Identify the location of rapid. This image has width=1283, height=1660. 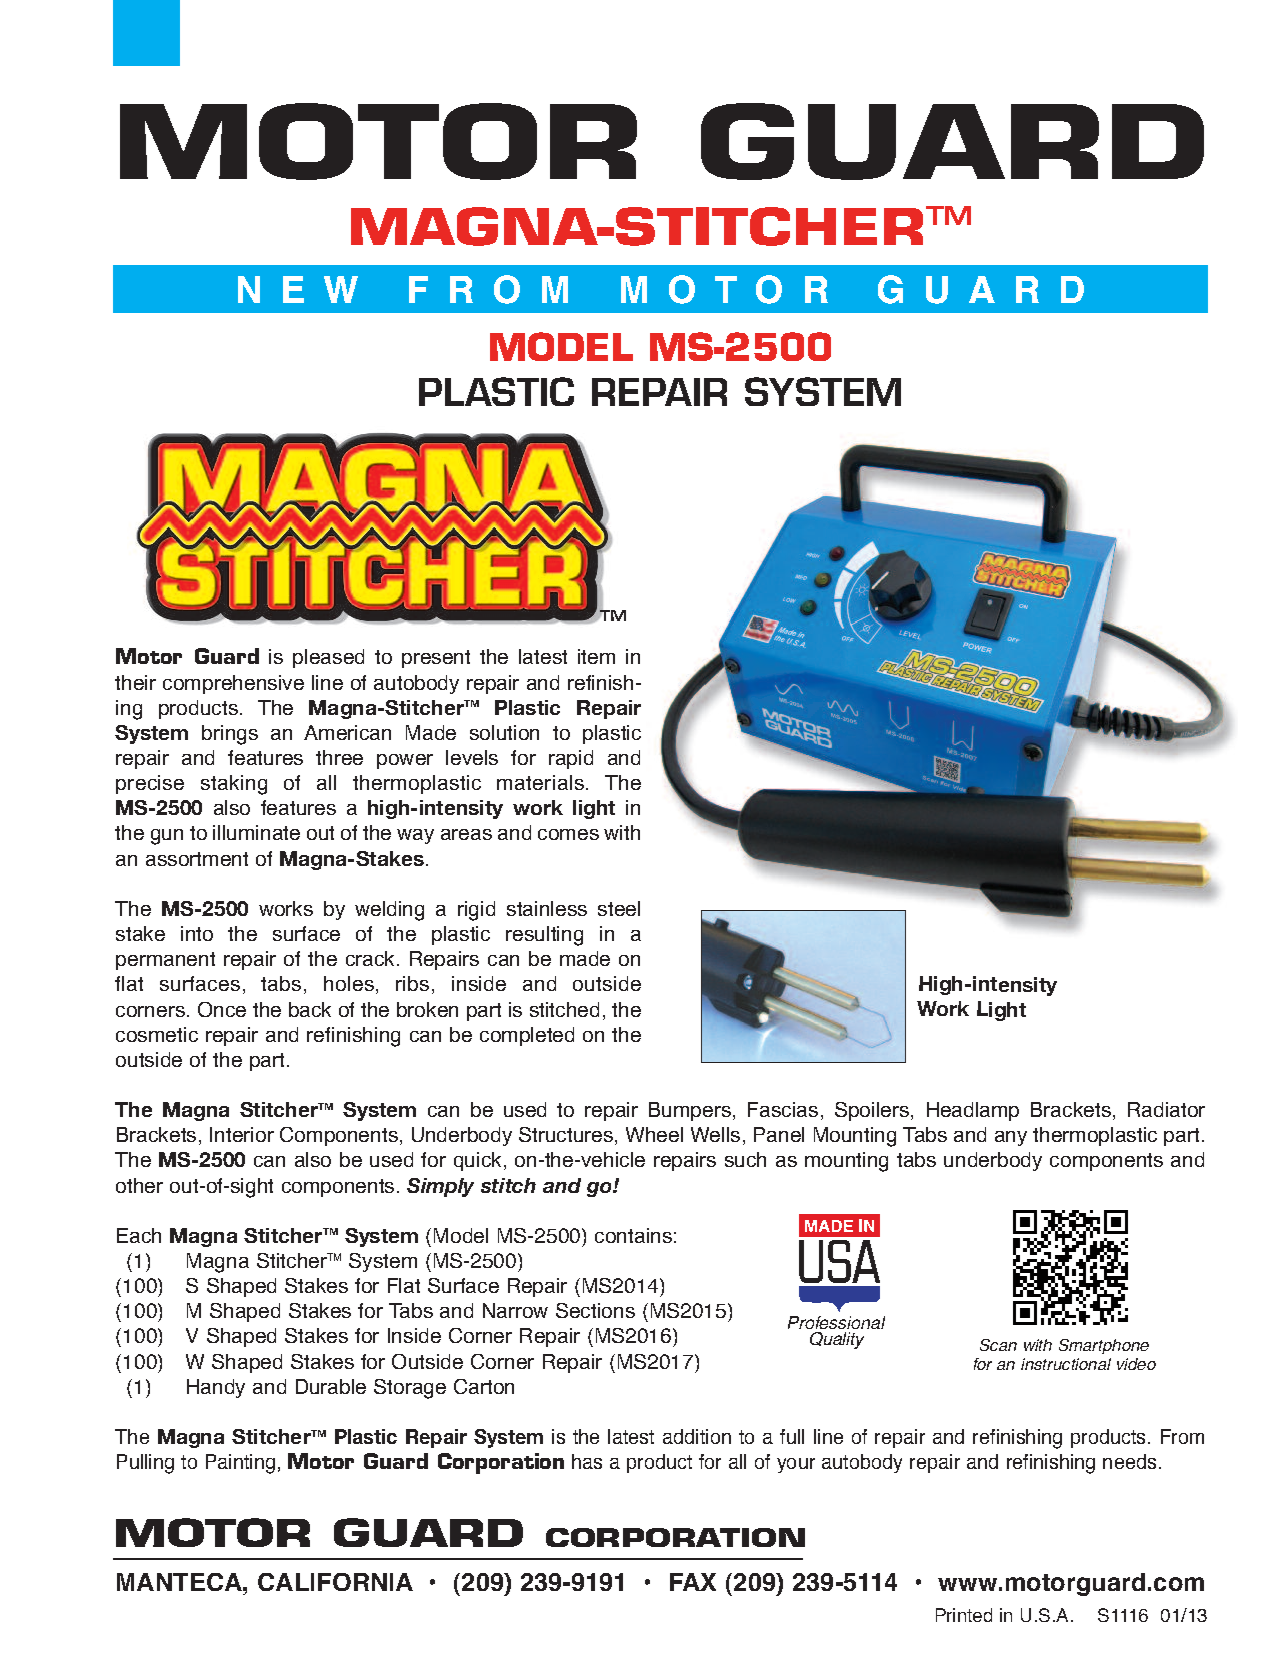
(571, 759).
